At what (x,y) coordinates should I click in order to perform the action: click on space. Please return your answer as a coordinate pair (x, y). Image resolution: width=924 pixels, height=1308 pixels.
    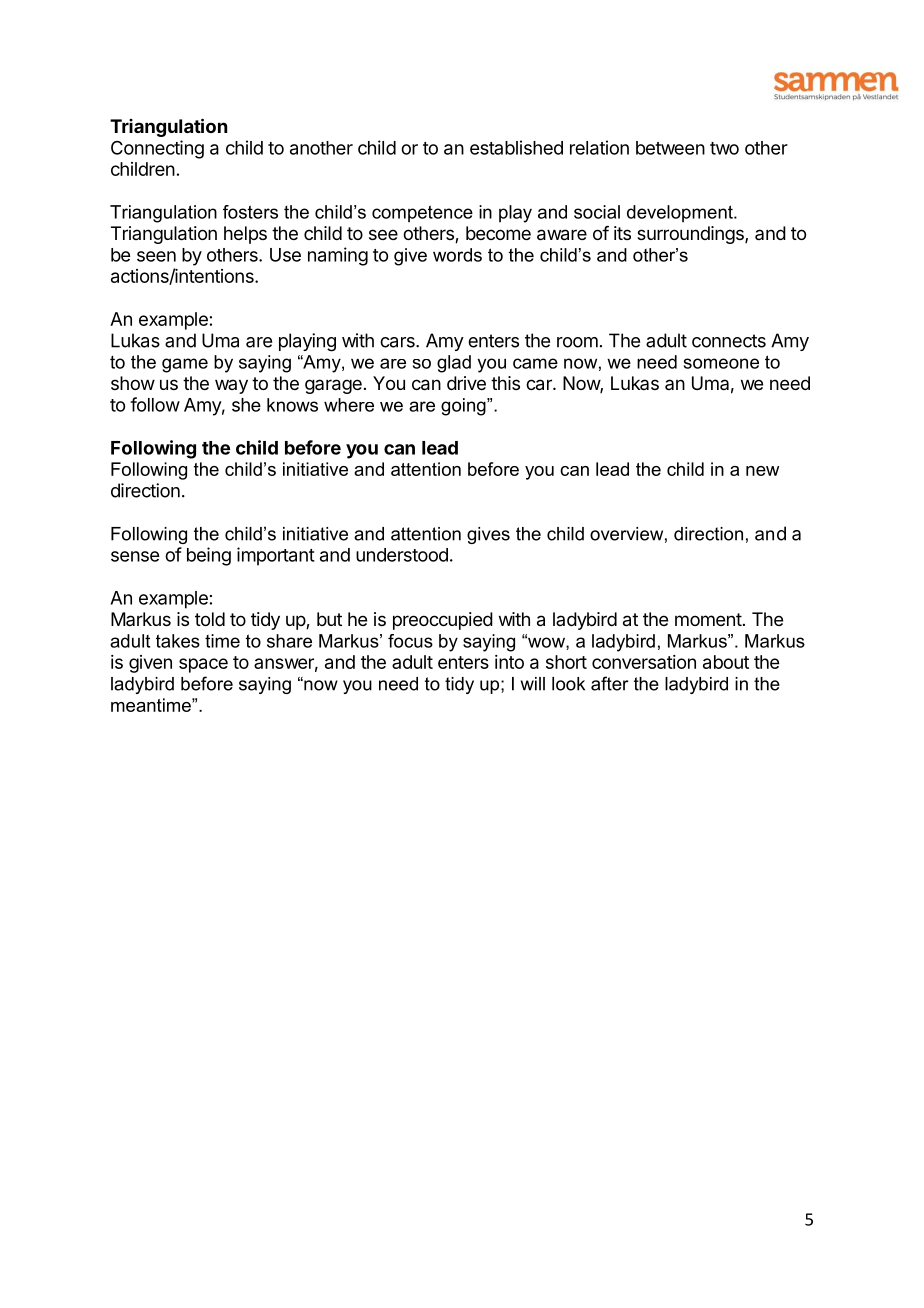
    Looking at the image, I should click on (203, 665).
